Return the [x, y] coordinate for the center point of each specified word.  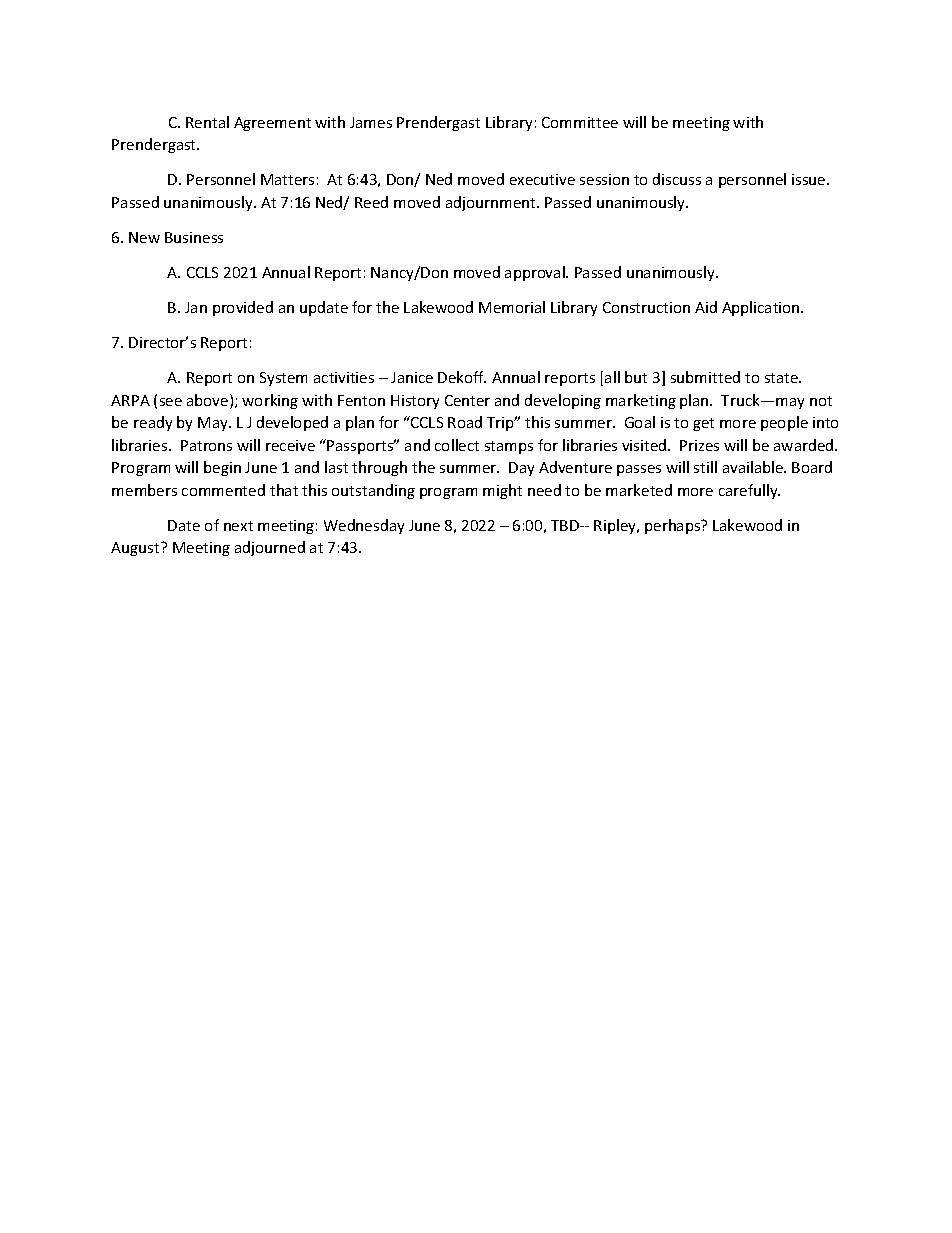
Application [762, 308]
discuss [677, 179]
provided [243, 308]
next [238, 526]
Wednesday [364, 526]
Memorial [512, 307]
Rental [207, 122]
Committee [580, 122]
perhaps [674, 526]
